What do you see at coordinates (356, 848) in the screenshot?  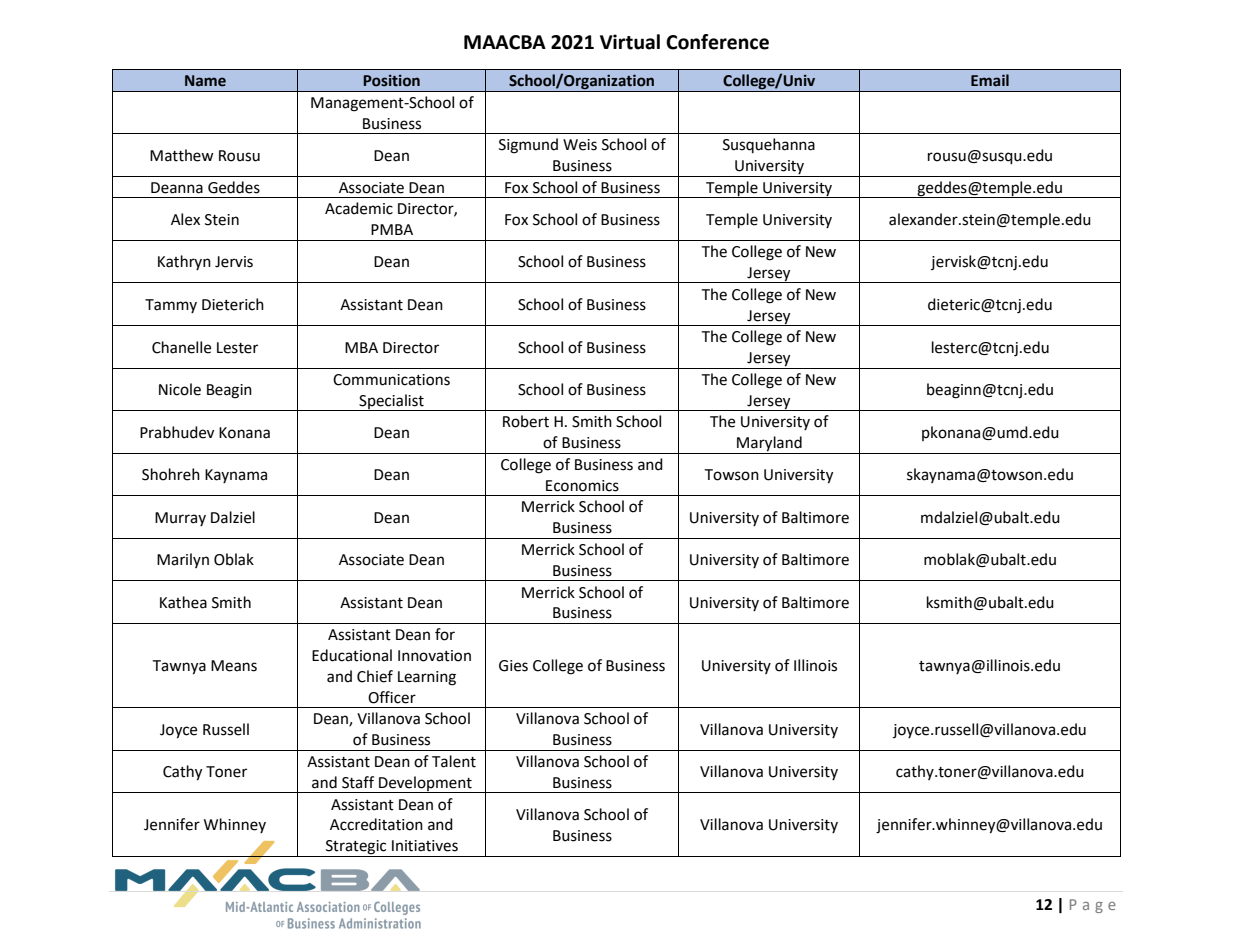 I see `Strategic` at bounding box center [356, 848].
